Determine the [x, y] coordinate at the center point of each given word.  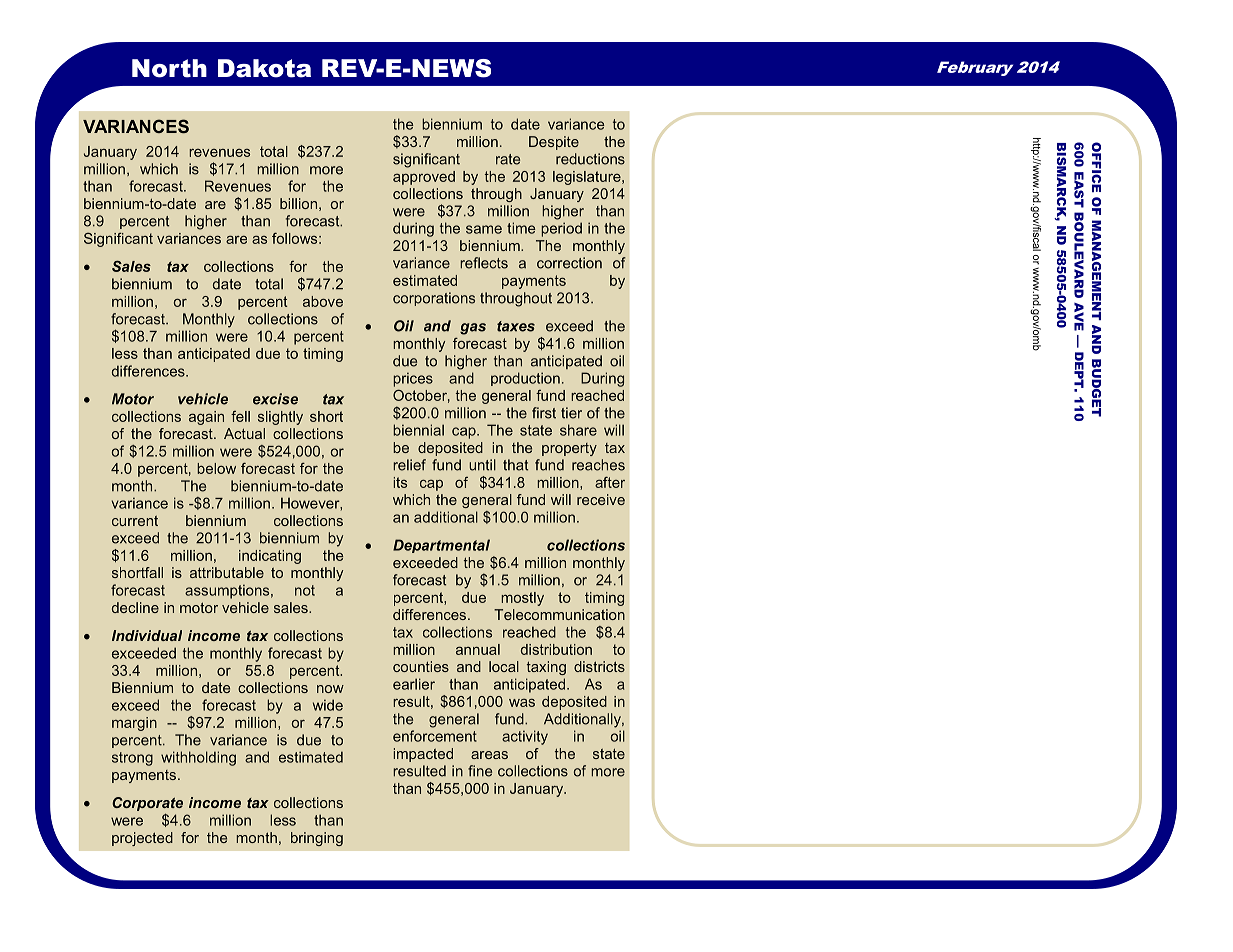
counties [421, 666]
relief [409, 465]
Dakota [264, 68]
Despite [554, 143]
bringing [317, 839]
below [216, 468]
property [569, 449]
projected [142, 839]
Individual [147, 635]
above [323, 301]
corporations [434, 299]
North [169, 68]
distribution [556, 649]
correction [569, 263]
